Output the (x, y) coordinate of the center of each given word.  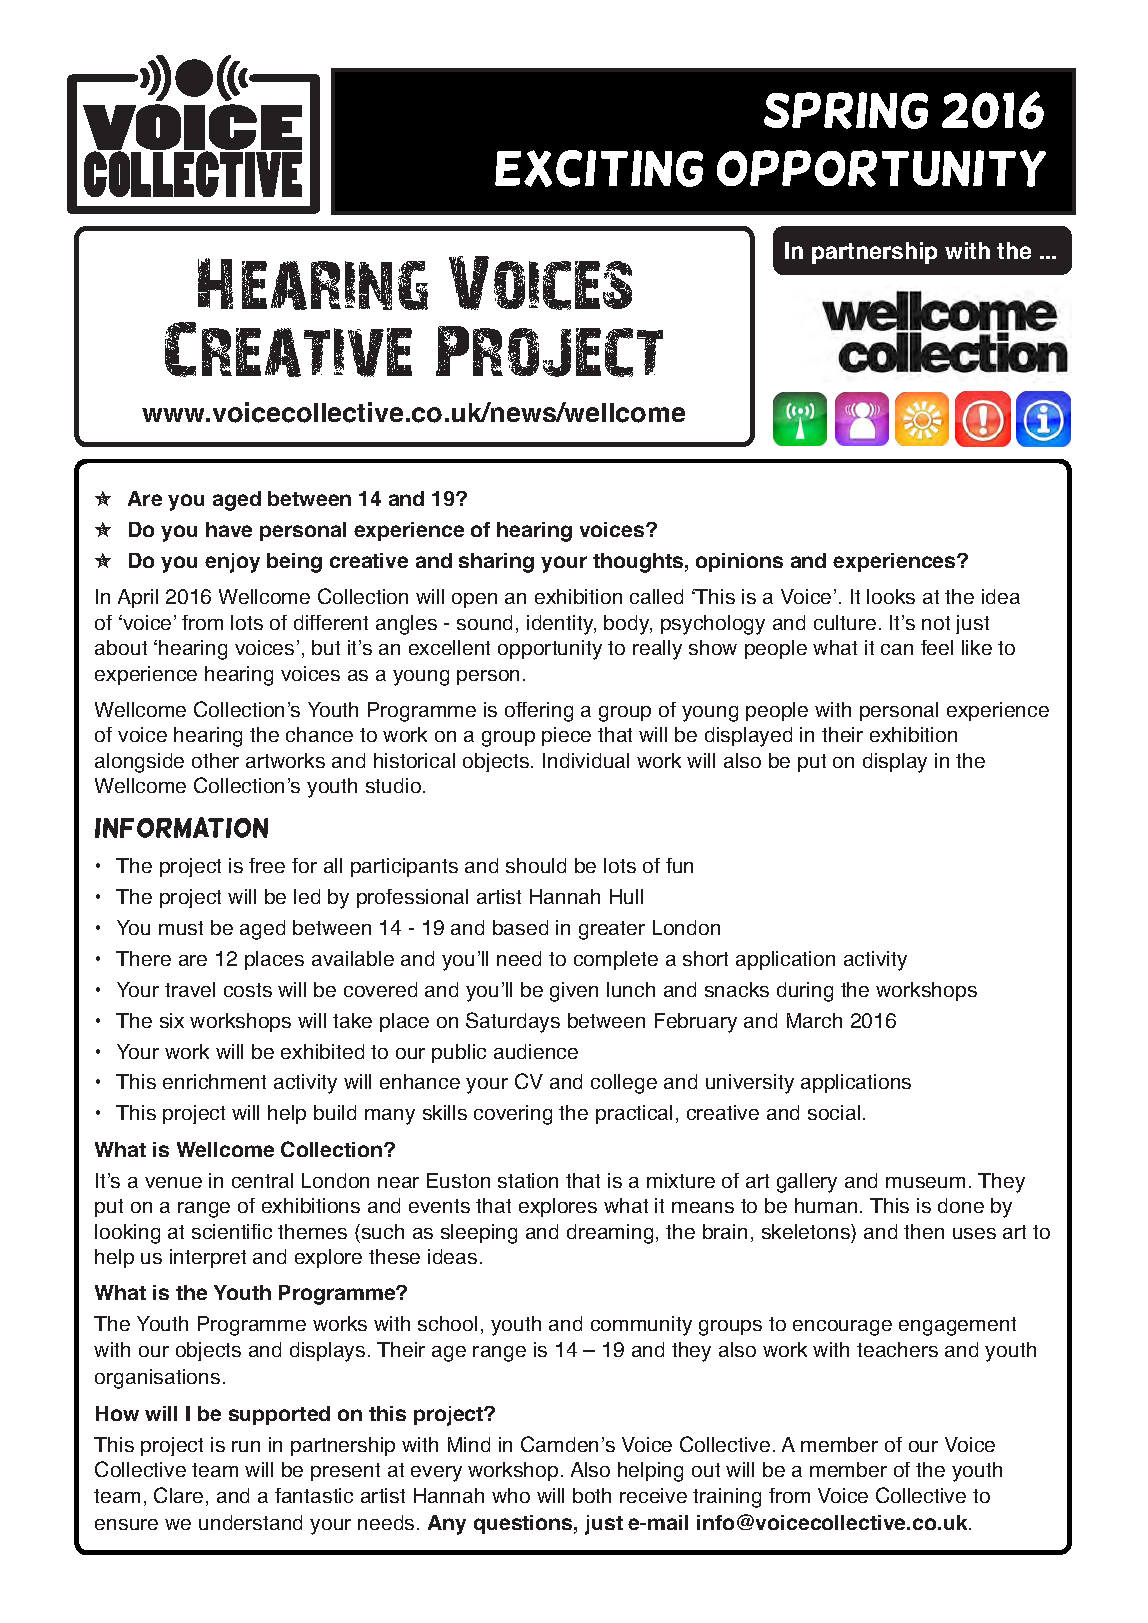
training (727, 1498)
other (215, 760)
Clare (178, 1495)
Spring (846, 110)
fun (679, 865)
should (536, 865)
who (511, 1495)
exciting (599, 168)
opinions (739, 562)
